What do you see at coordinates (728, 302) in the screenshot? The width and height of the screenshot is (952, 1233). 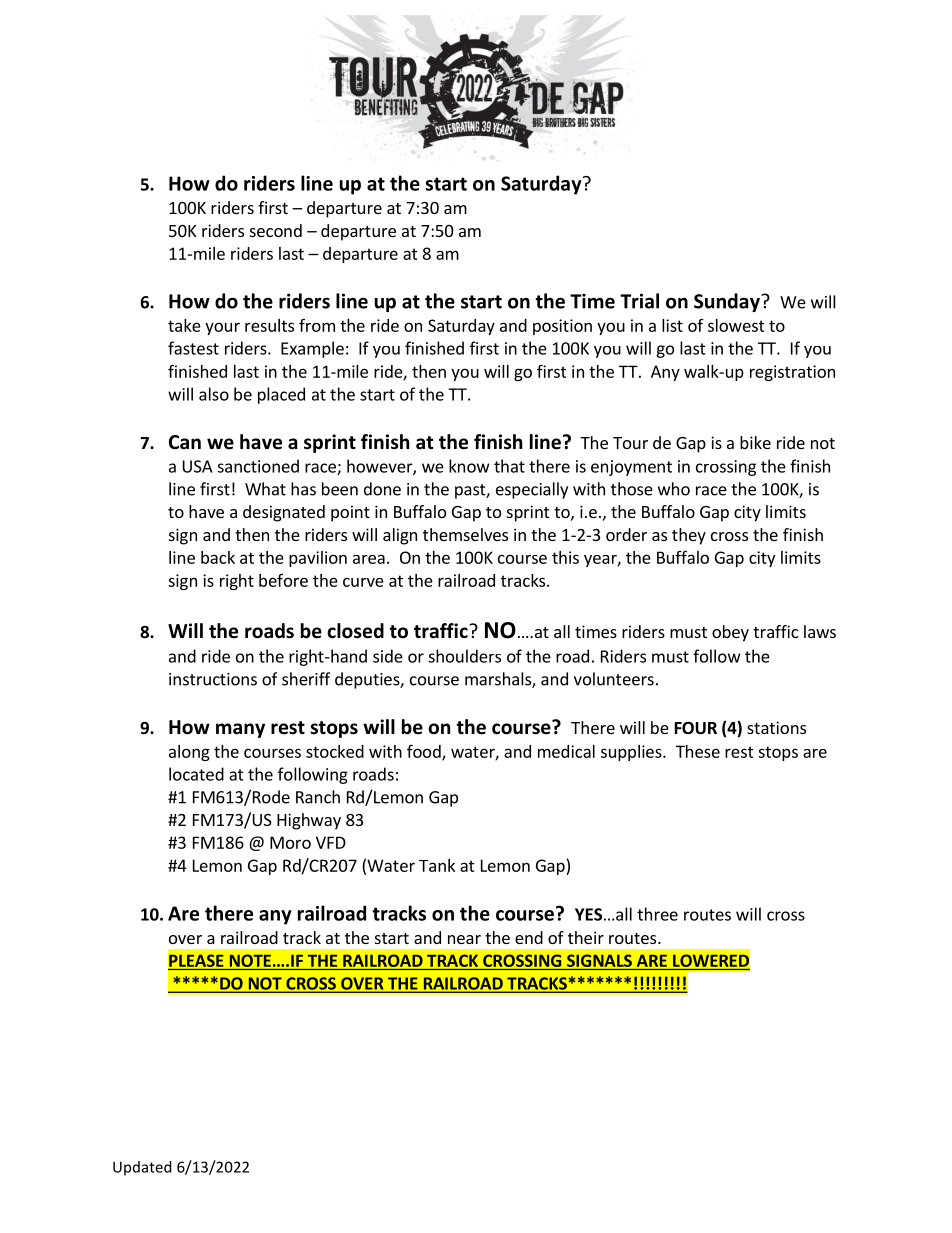 I see `Sunday` at bounding box center [728, 302].
